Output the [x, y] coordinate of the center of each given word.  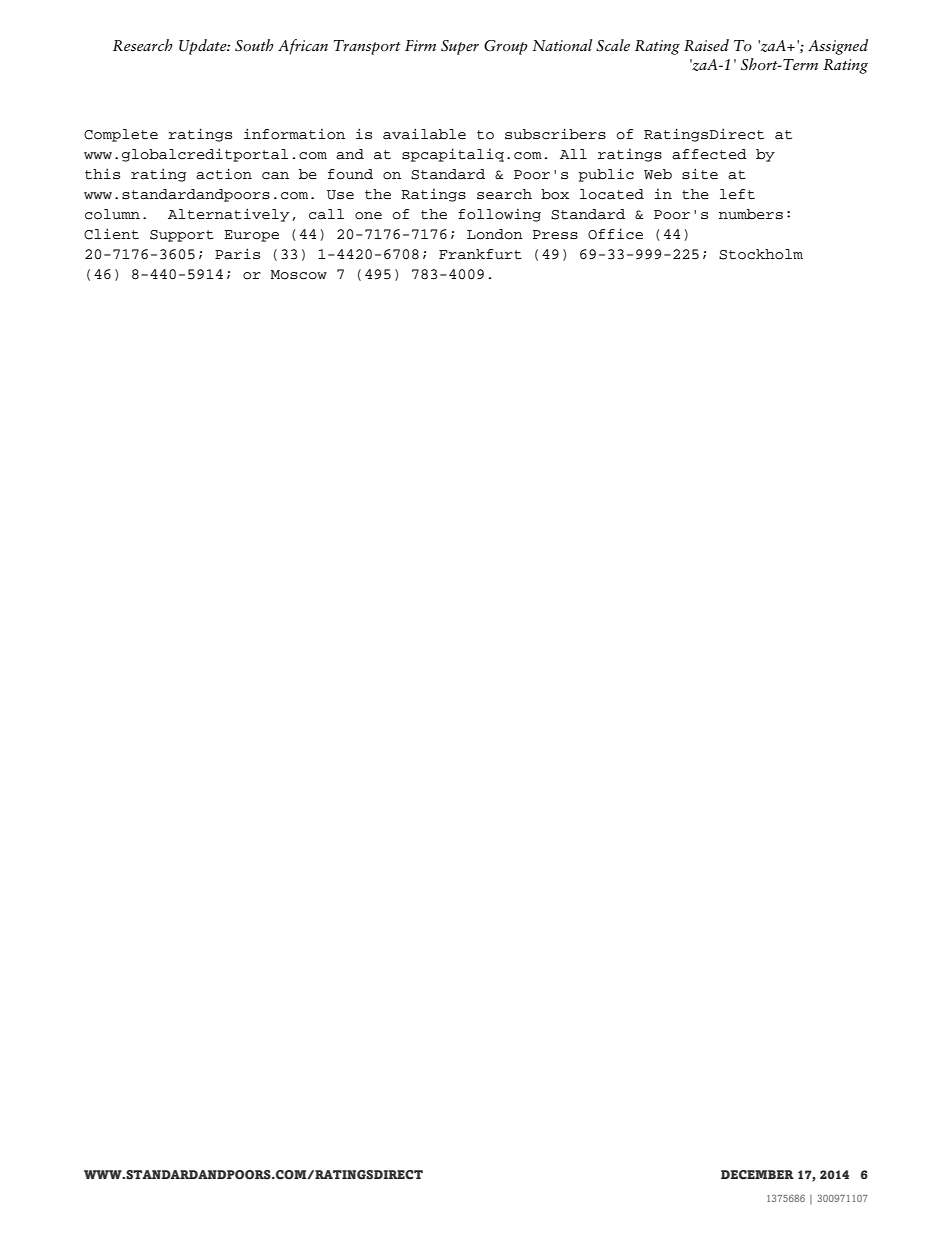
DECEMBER [757, 1175]
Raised [706, 45]
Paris [237, 254]
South [254, 45]
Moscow [299, 275]
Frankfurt [480, 254]
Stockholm [761, 254]
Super [460, 47]
